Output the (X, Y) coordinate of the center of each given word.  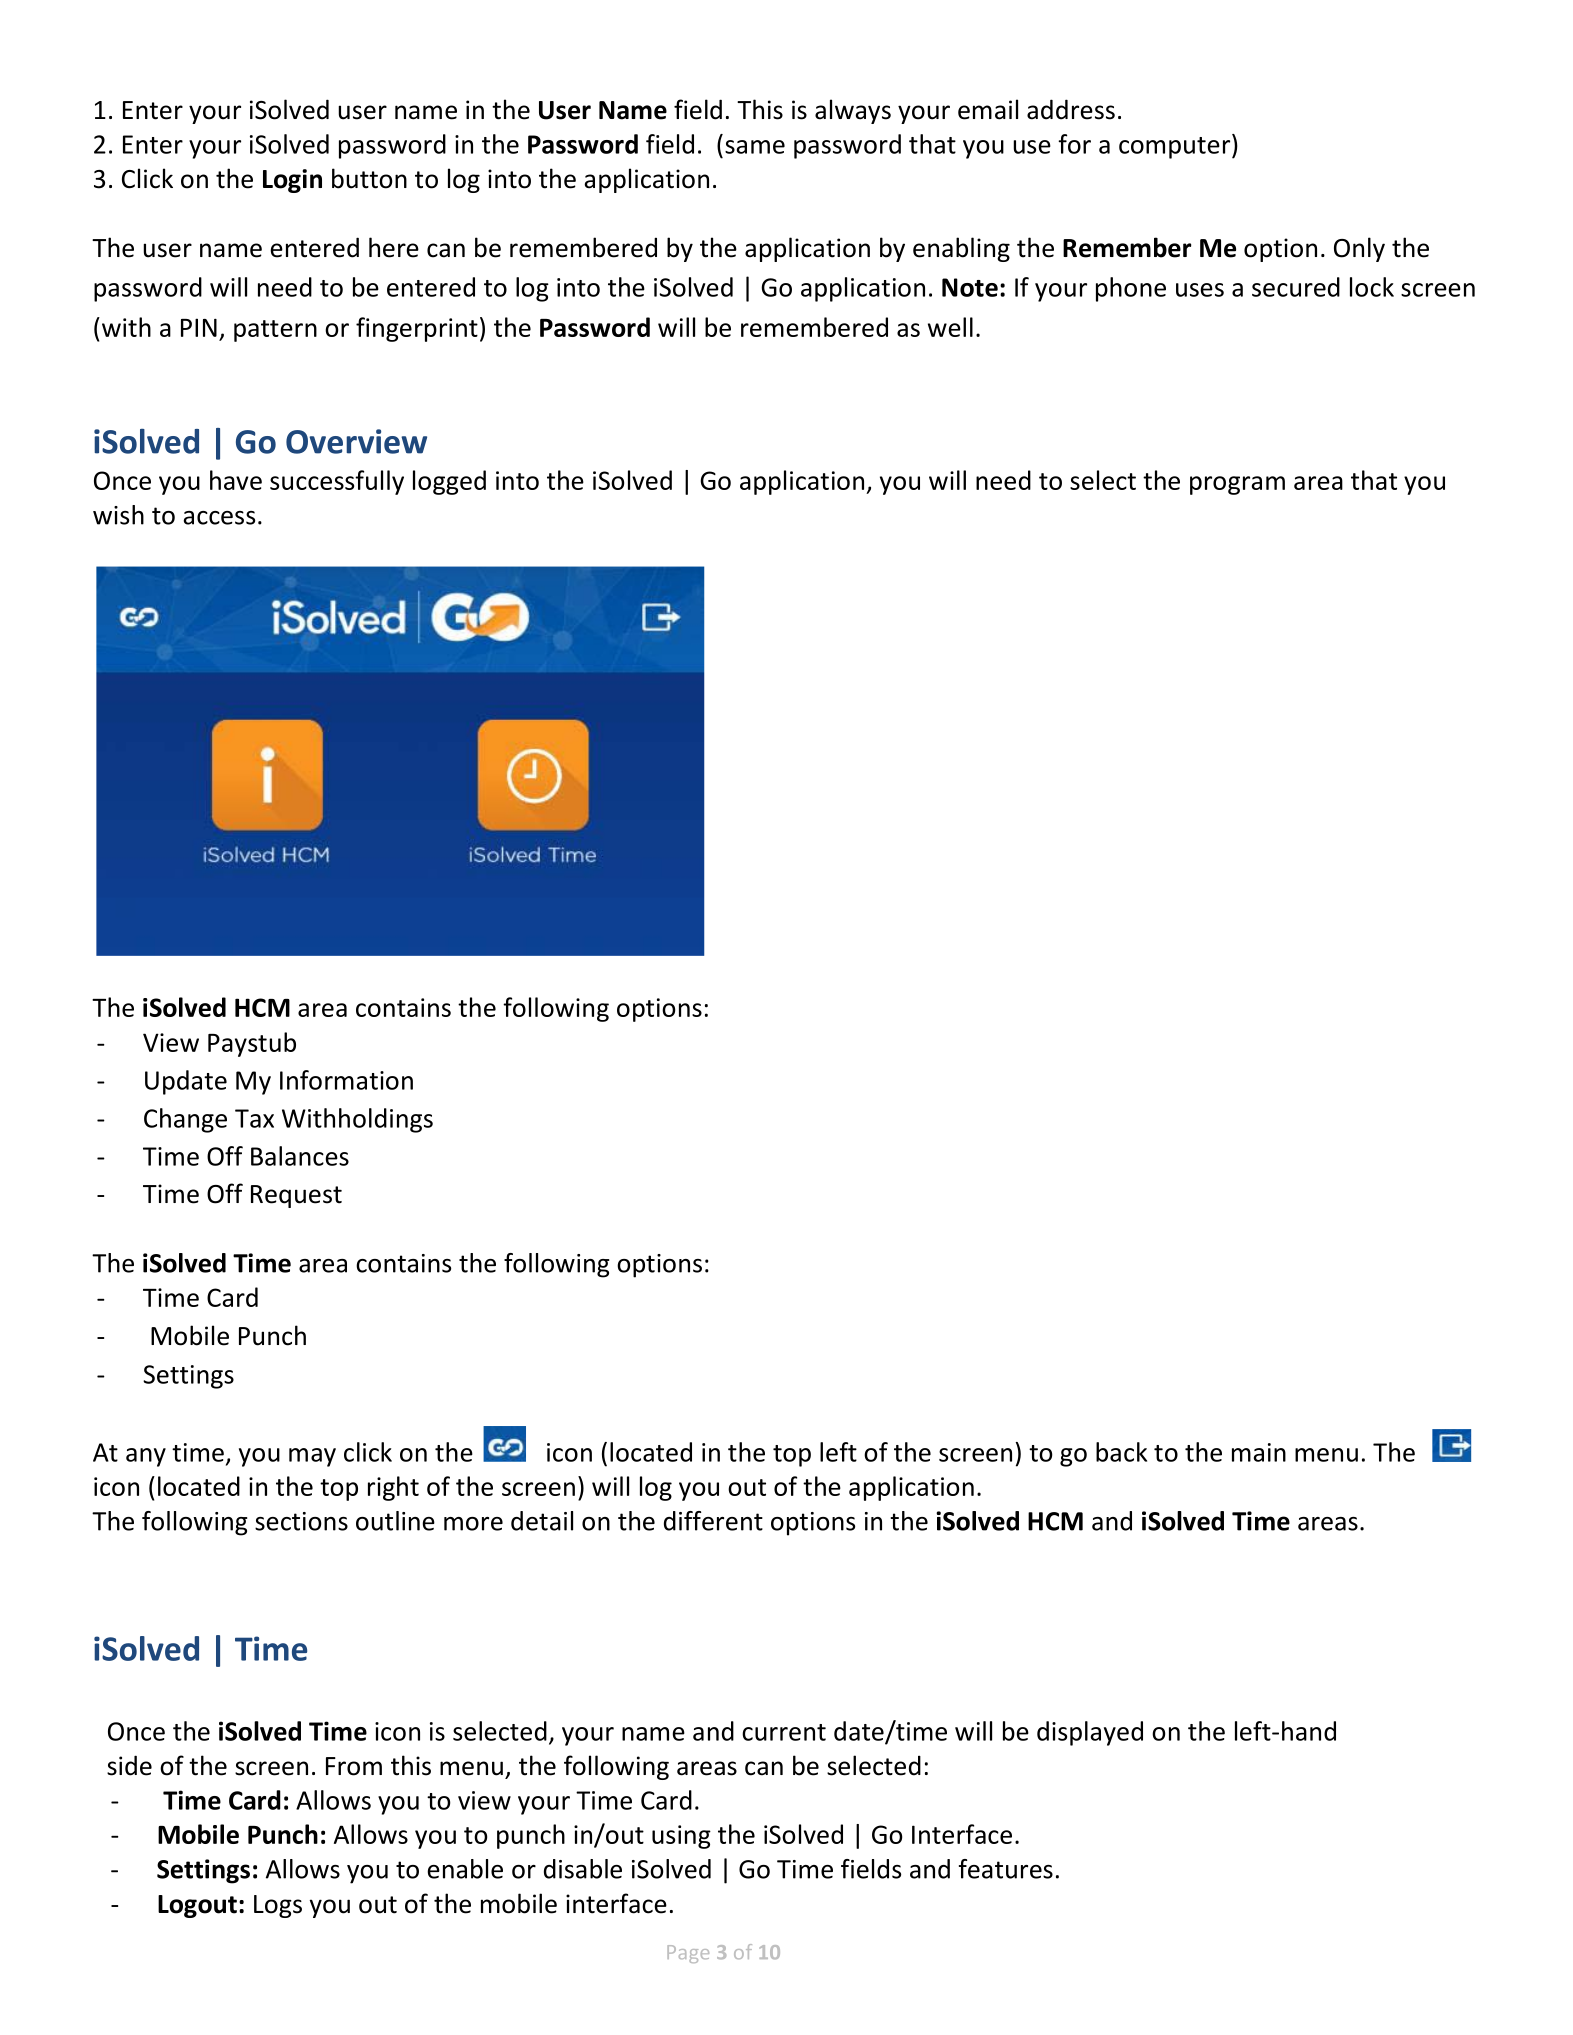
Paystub (252, 1044)
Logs (278, 1906)
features (1006, 1869)
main (1259, 1452)
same (755, 147)
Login (292, 181)
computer (1176, 146)
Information (346, 1080)
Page (688, 1954)
